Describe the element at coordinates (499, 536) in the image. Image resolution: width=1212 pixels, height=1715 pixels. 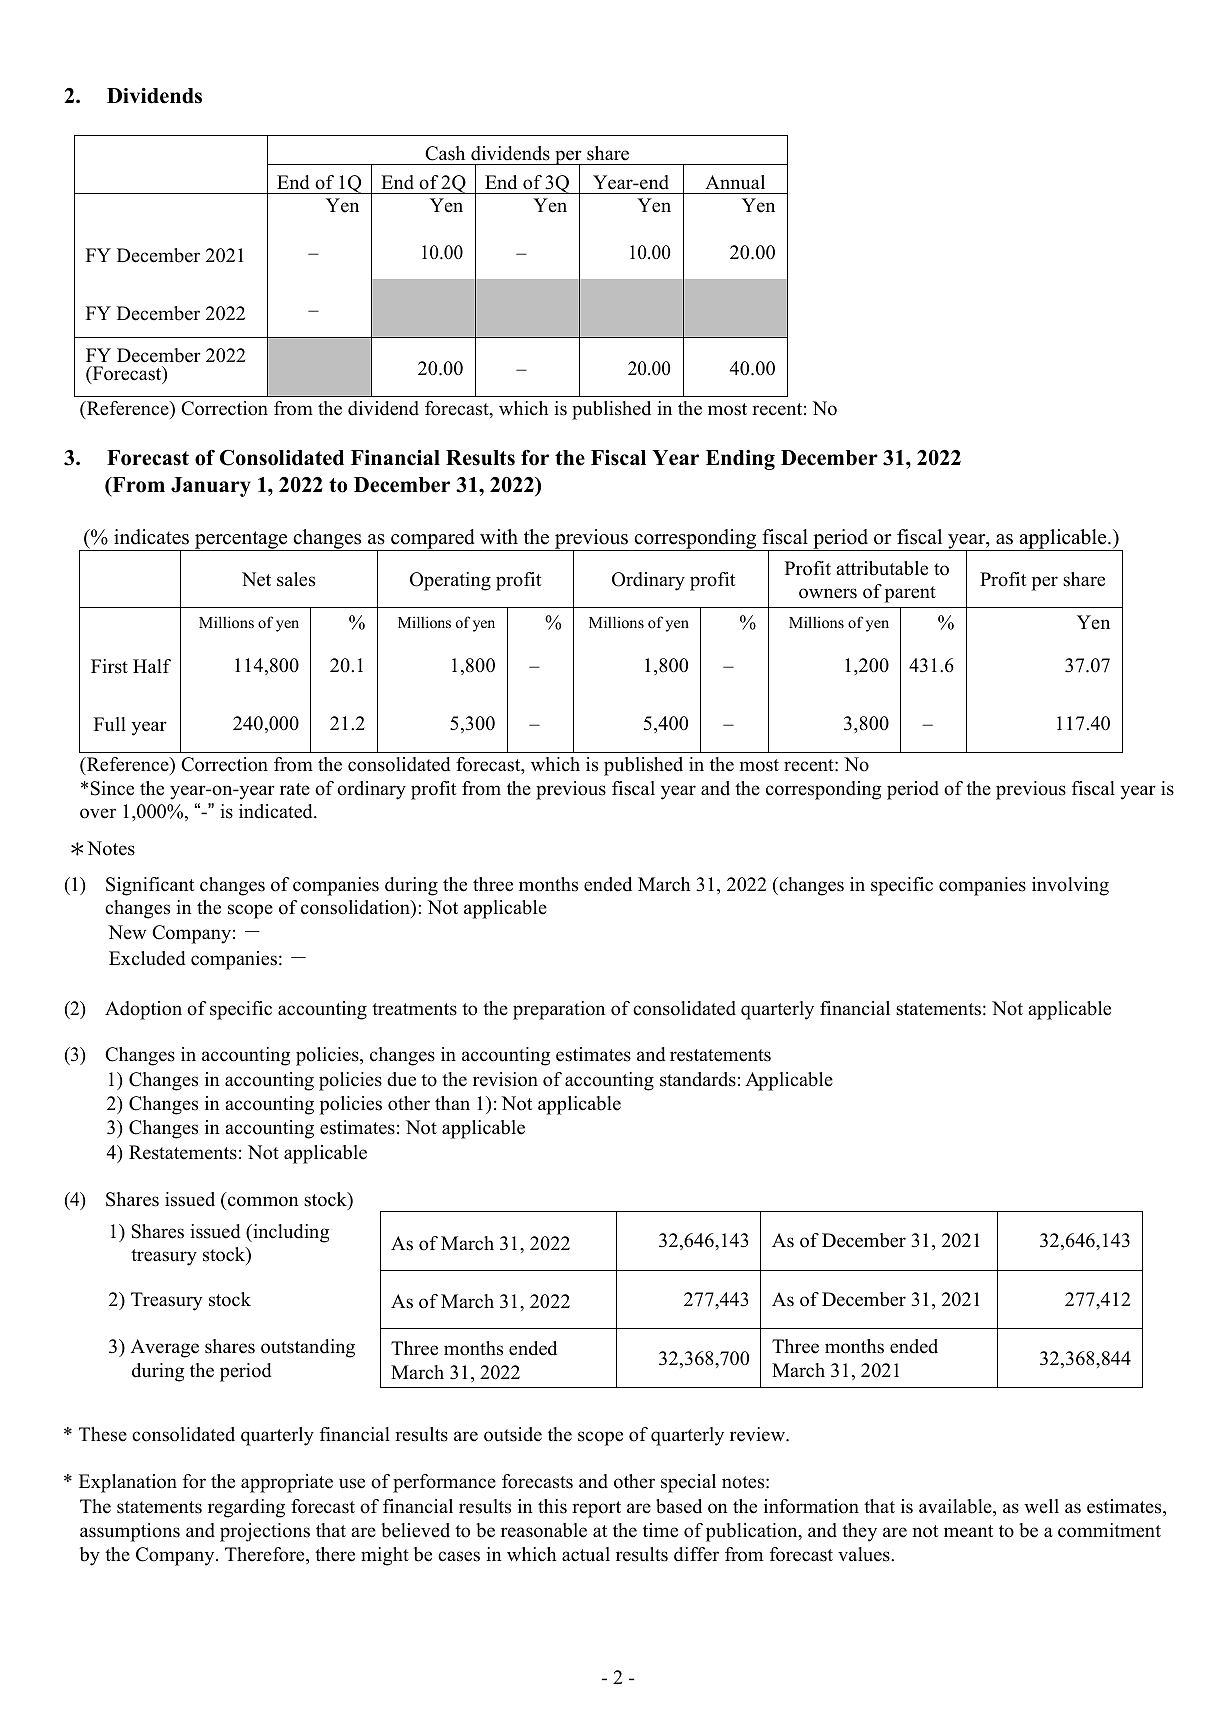
I see `with` at that location.
